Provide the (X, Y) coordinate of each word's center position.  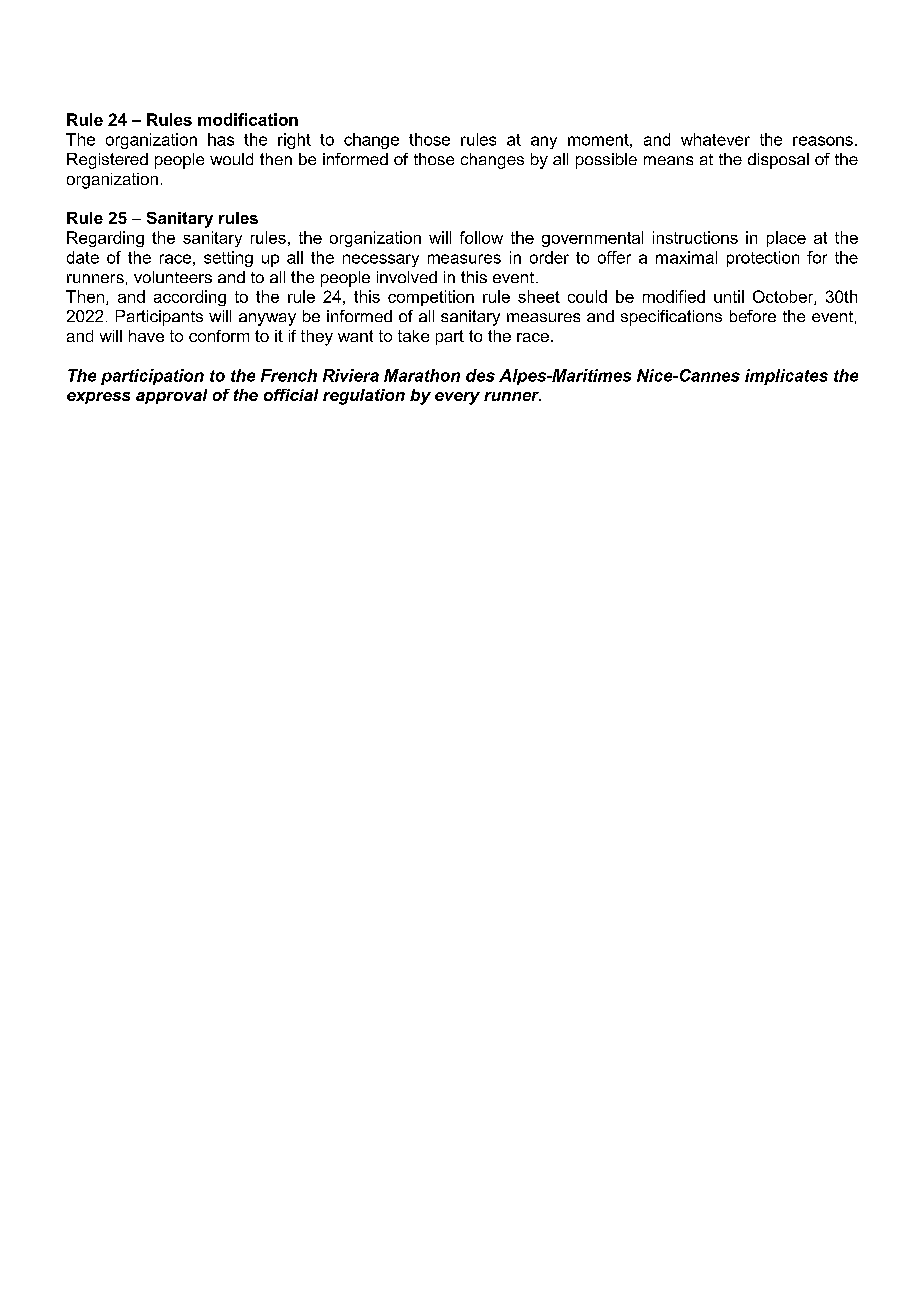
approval (171, 396)
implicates (786, 377)
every (457, 398)
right (294, 141)
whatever (715, 139)
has (221, 139)
